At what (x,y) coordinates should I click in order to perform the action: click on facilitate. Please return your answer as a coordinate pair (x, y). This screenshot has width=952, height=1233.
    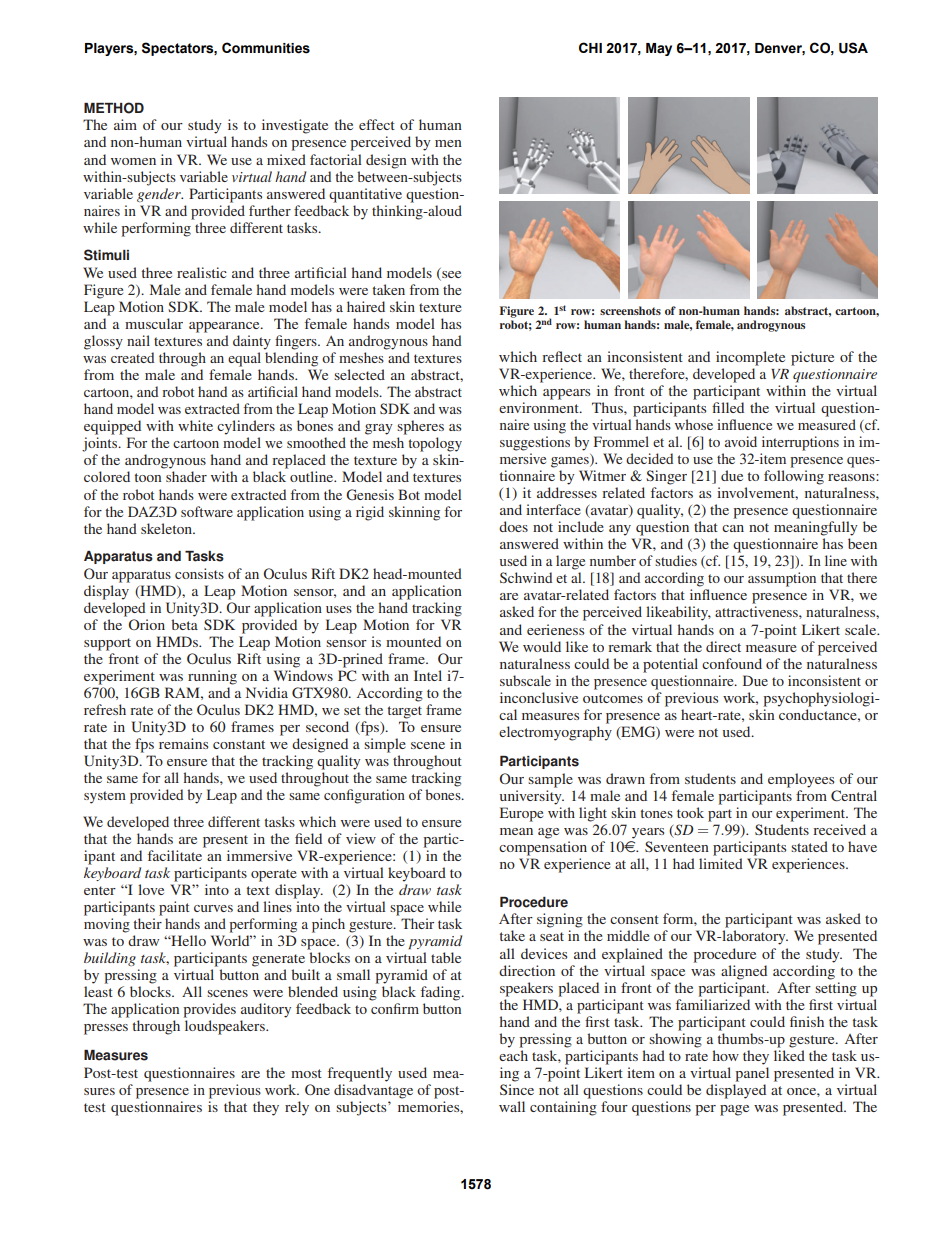
    Looking at the image, I should click on (175, 855).
